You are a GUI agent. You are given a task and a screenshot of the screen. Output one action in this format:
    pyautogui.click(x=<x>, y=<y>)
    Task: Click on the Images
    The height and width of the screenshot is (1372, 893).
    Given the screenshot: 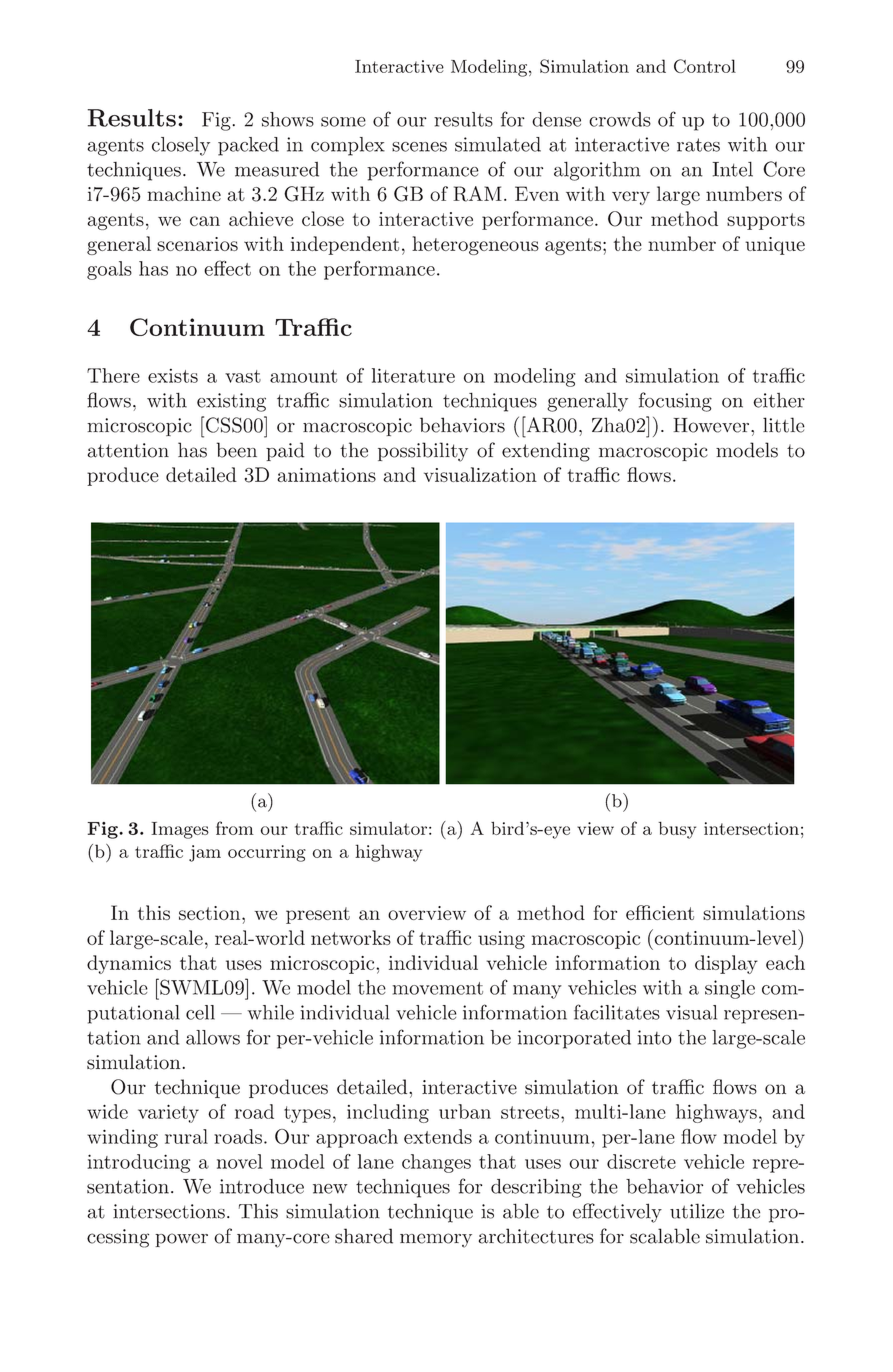 What is the action you would take?
    pyautogui.click(x=180, y=830)
